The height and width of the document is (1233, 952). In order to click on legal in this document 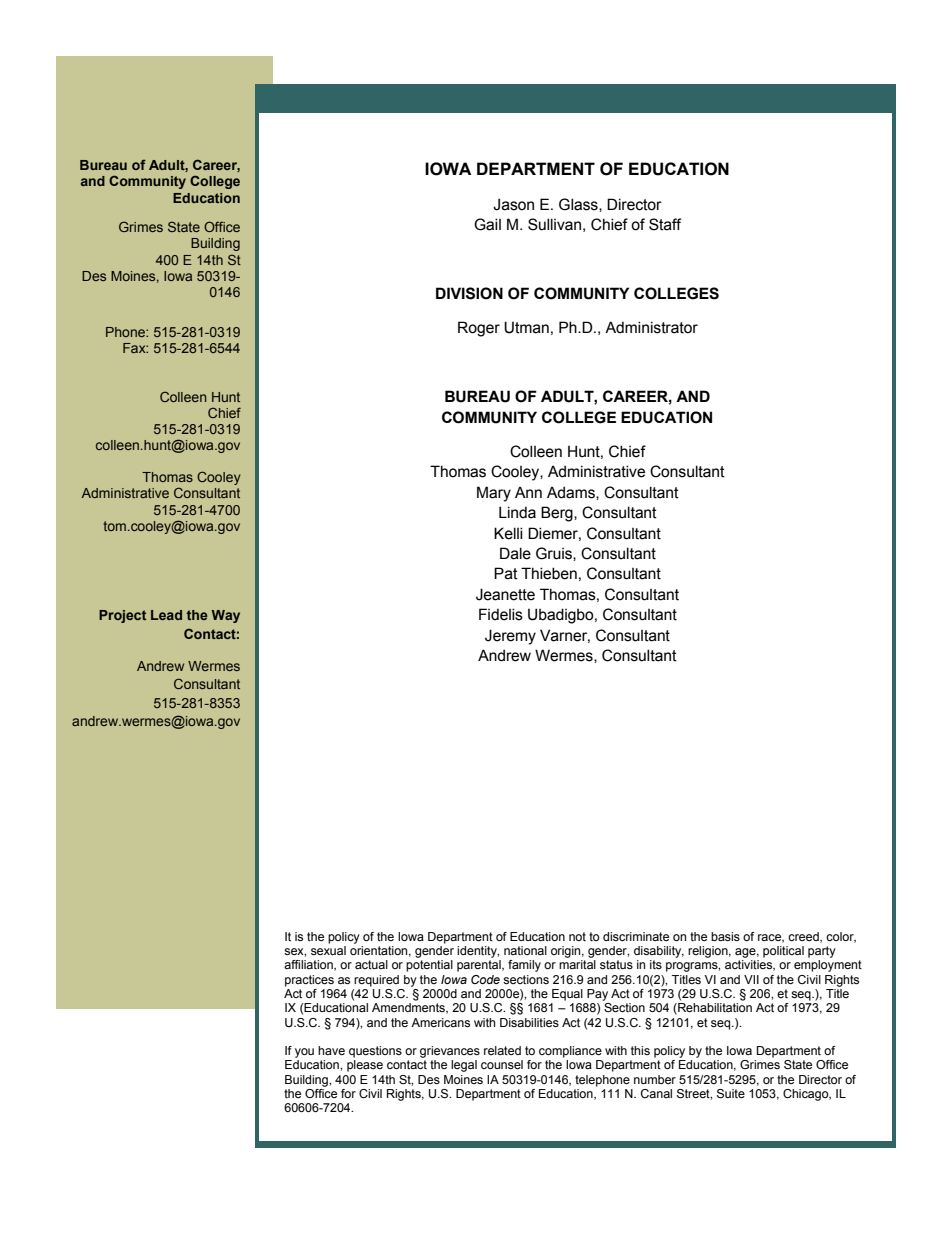, I will do `click(464, 1066)`.
